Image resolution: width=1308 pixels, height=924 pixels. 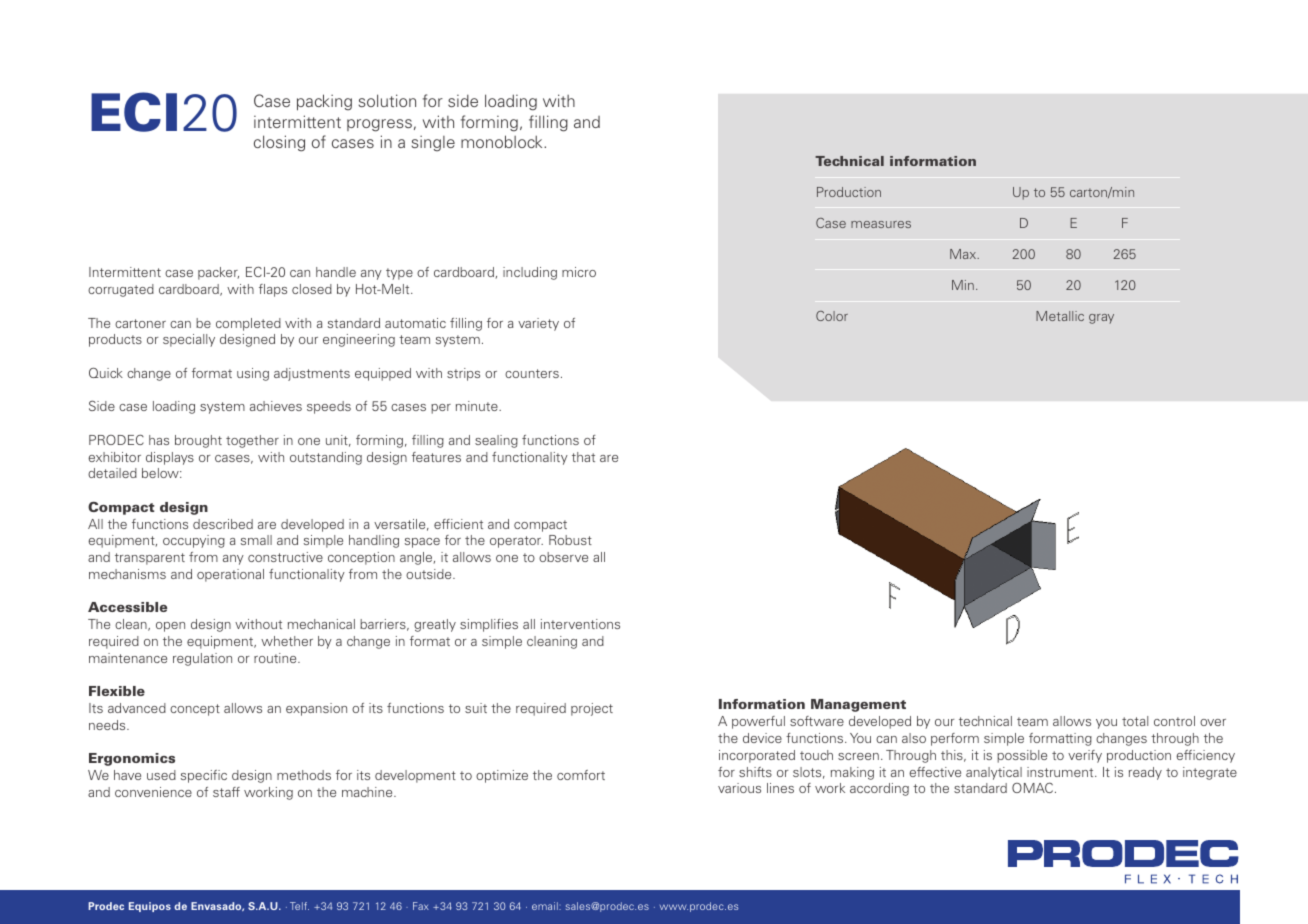 What do you see at coordinates (532, 373) in the document?
I see `counters` at bounding box center [532, 373].
